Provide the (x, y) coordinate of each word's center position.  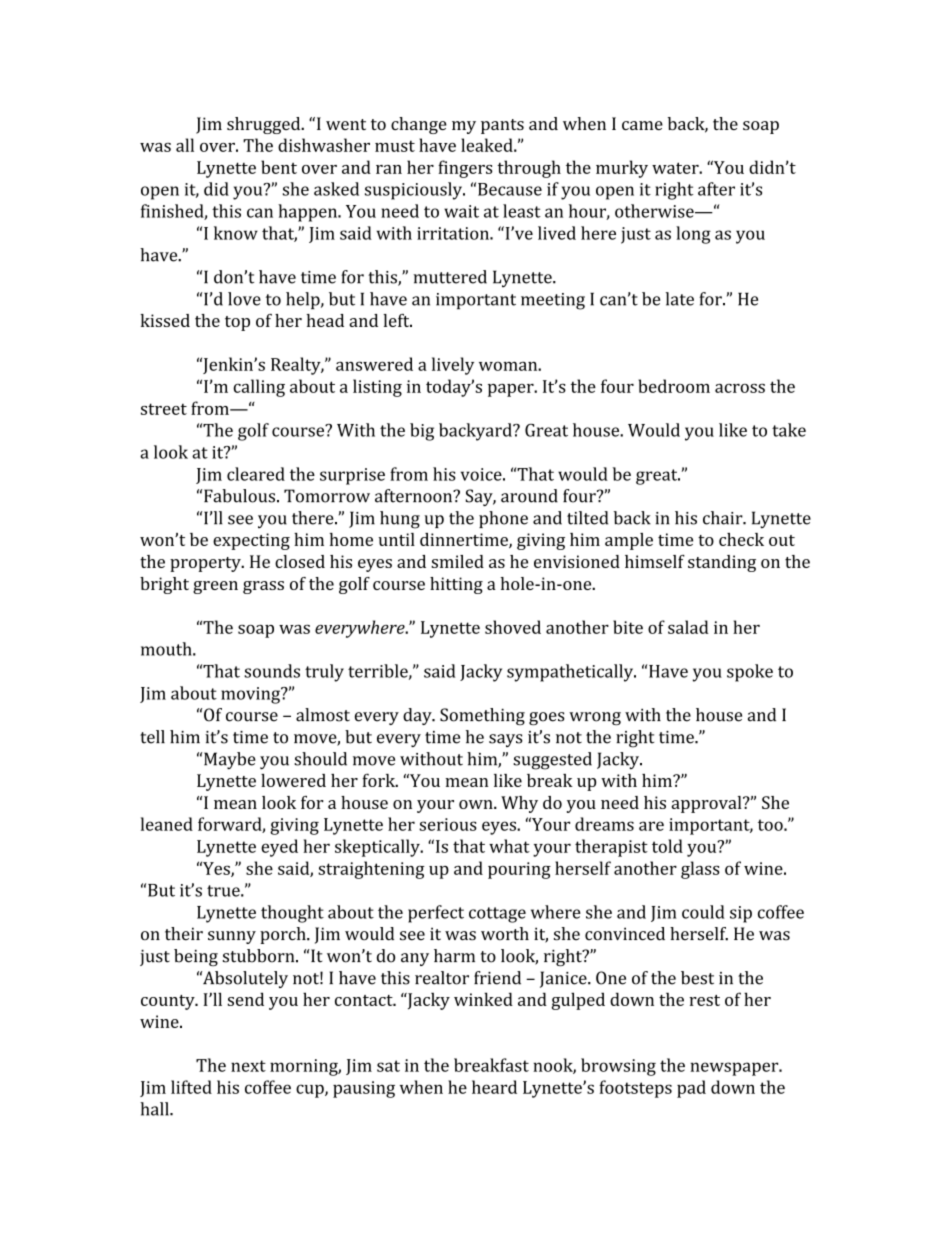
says (506, 740)
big (422, 432)
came (642, 125)
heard (494, 1087)
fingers (465, 169)
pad (691, 1089)
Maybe (230, 760)
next (248, 1066)
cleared (256, 474)
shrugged (265, 125)
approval (708, 804)
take (789, 430)
